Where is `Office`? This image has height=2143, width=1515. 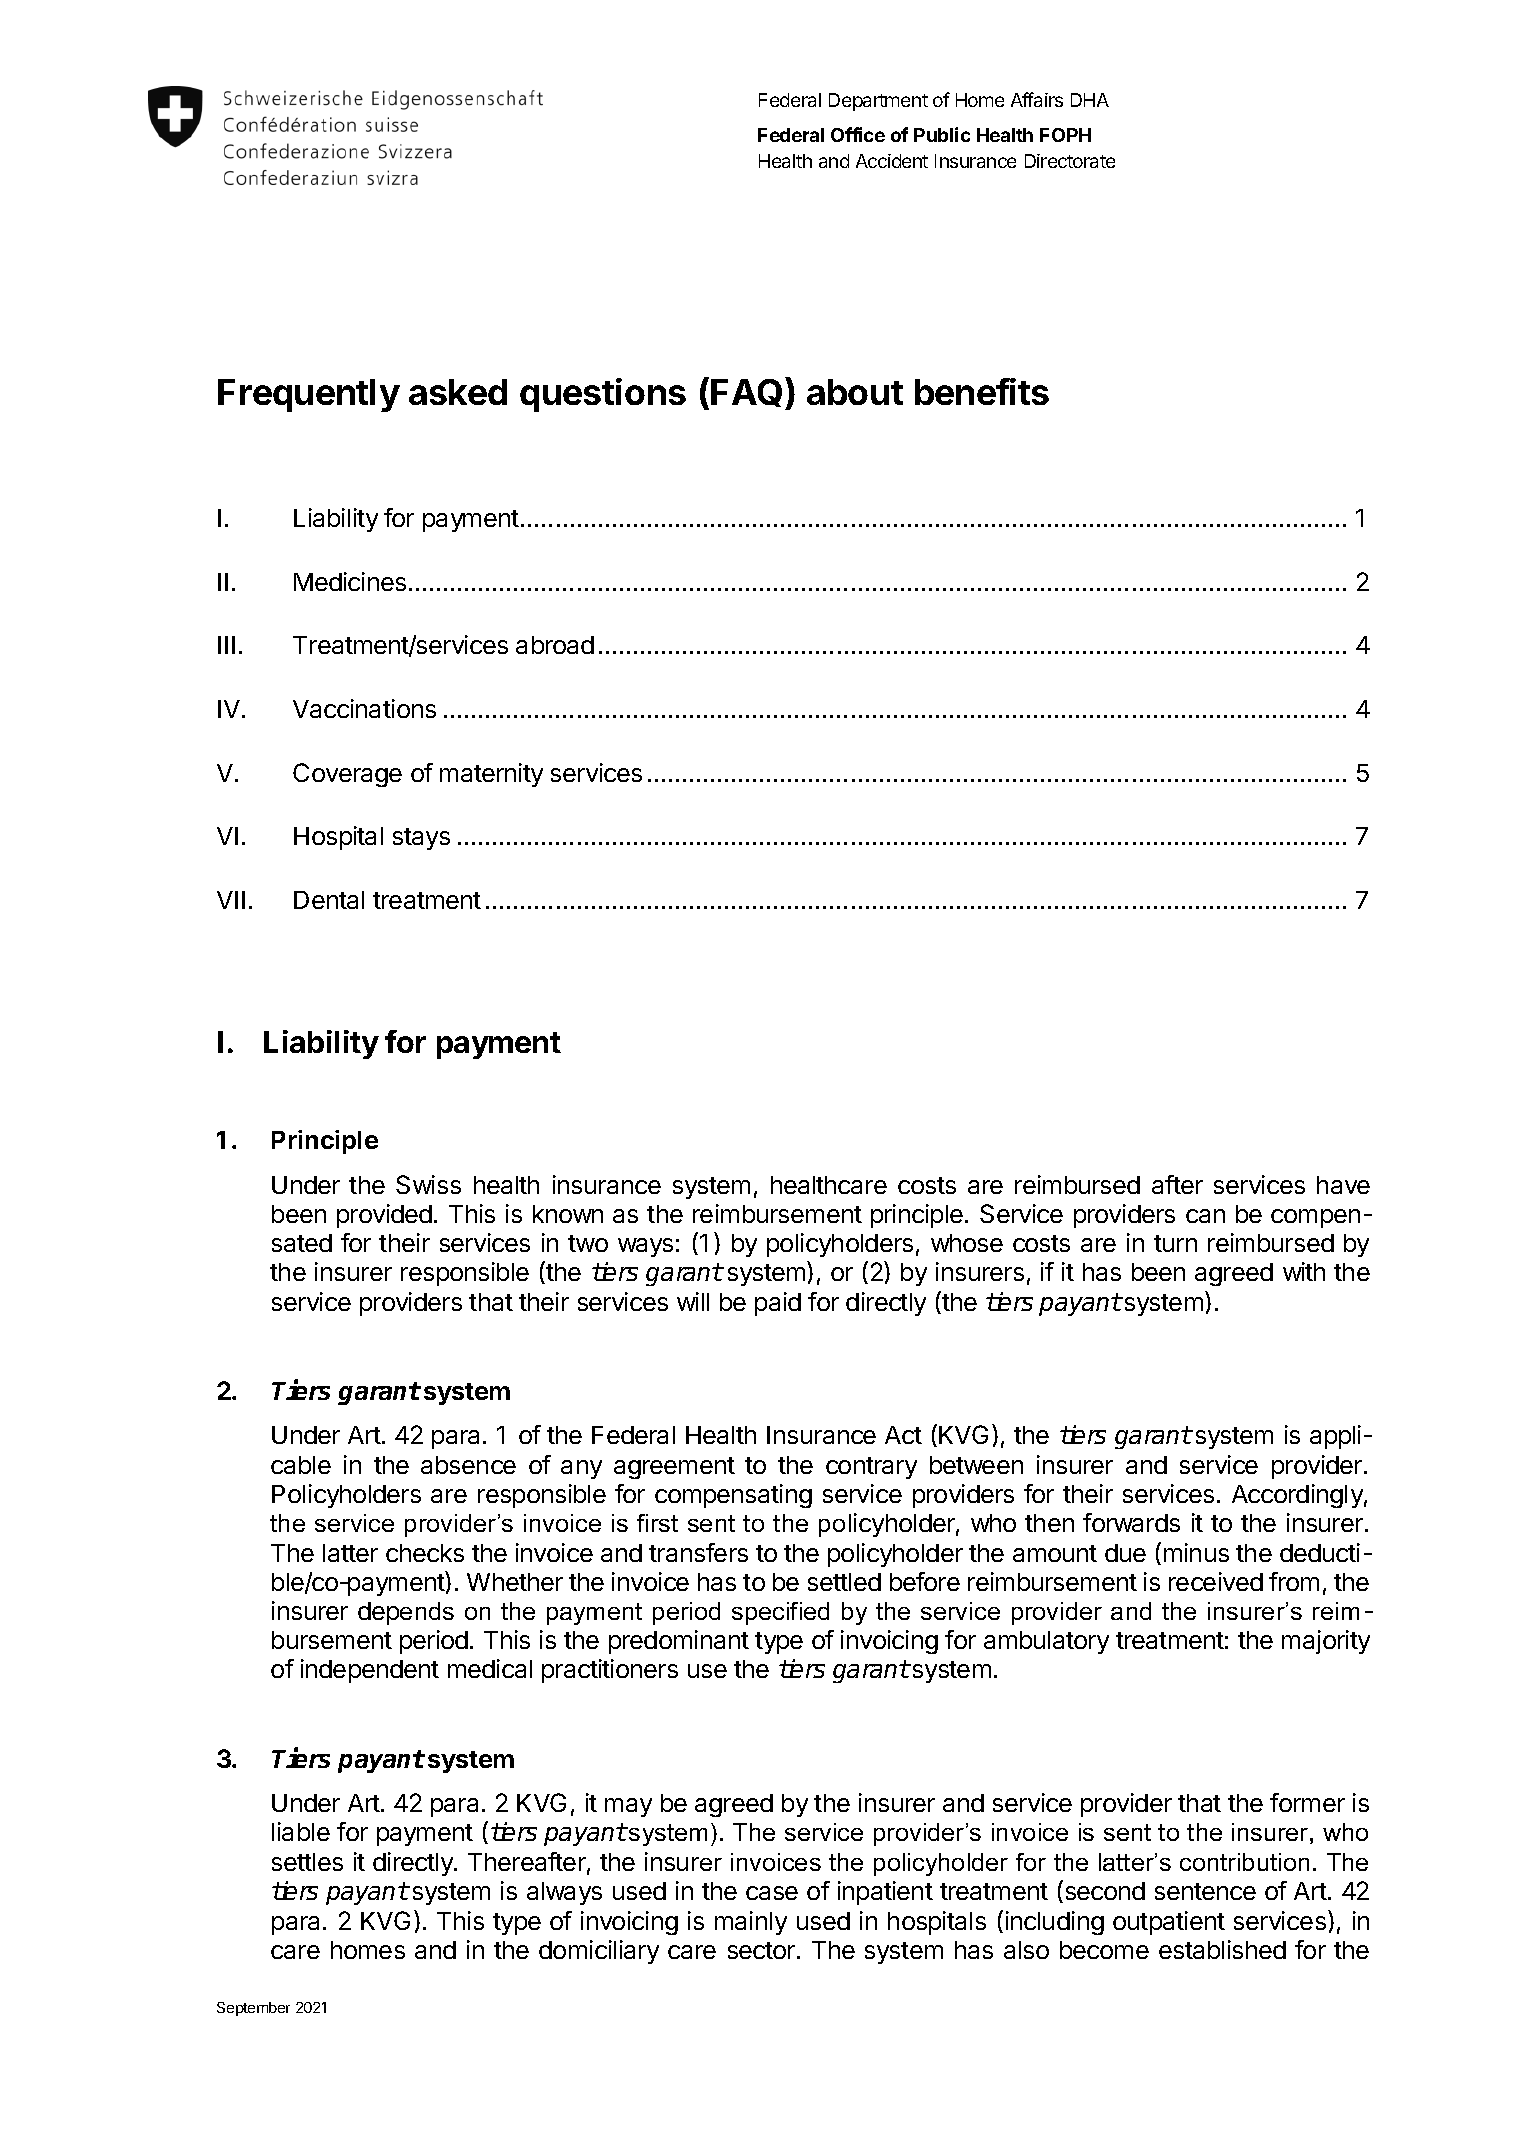
Office is located at coordinates (858, 134).
